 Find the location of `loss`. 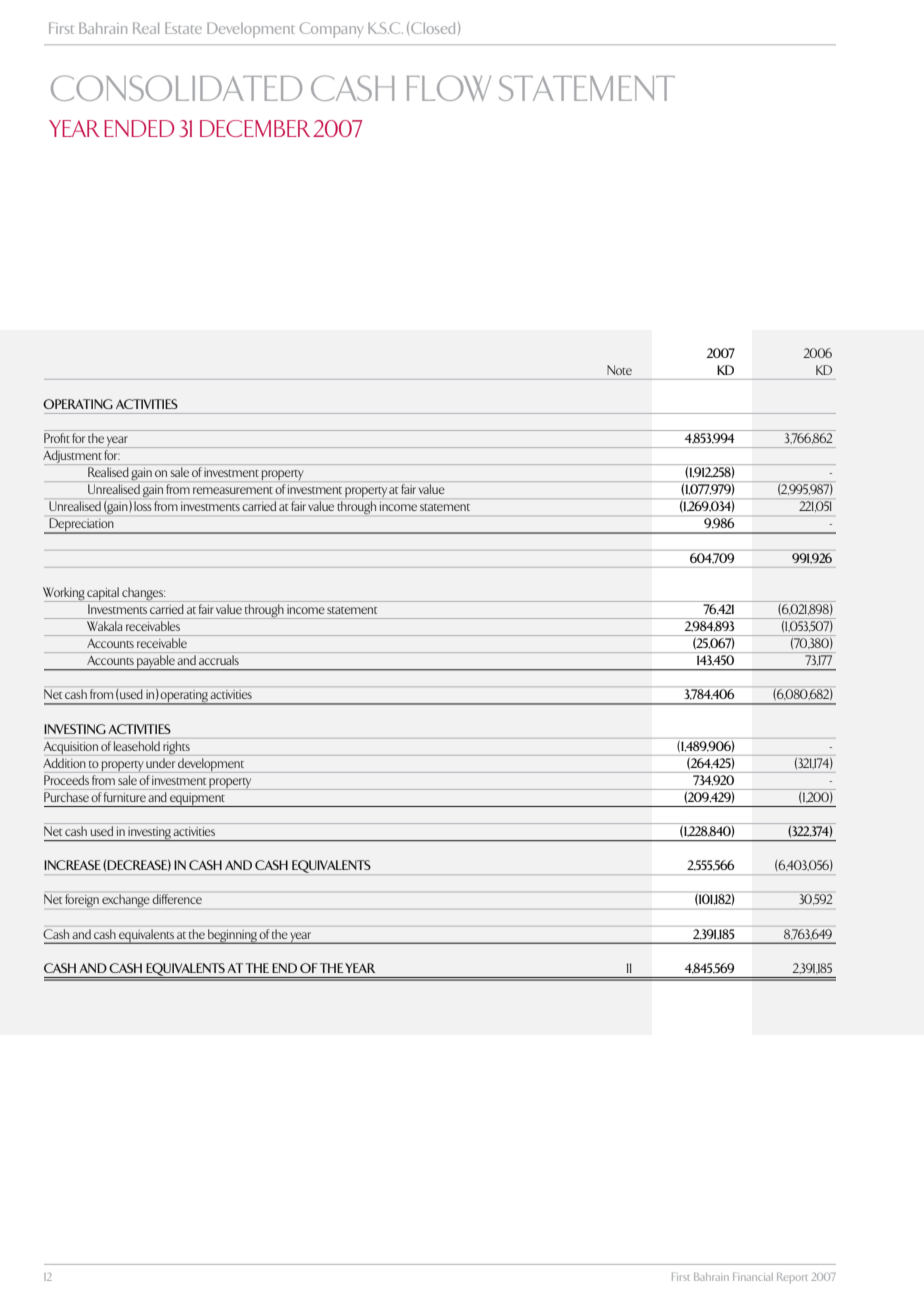

loss is located at coordinates (143, 506).
